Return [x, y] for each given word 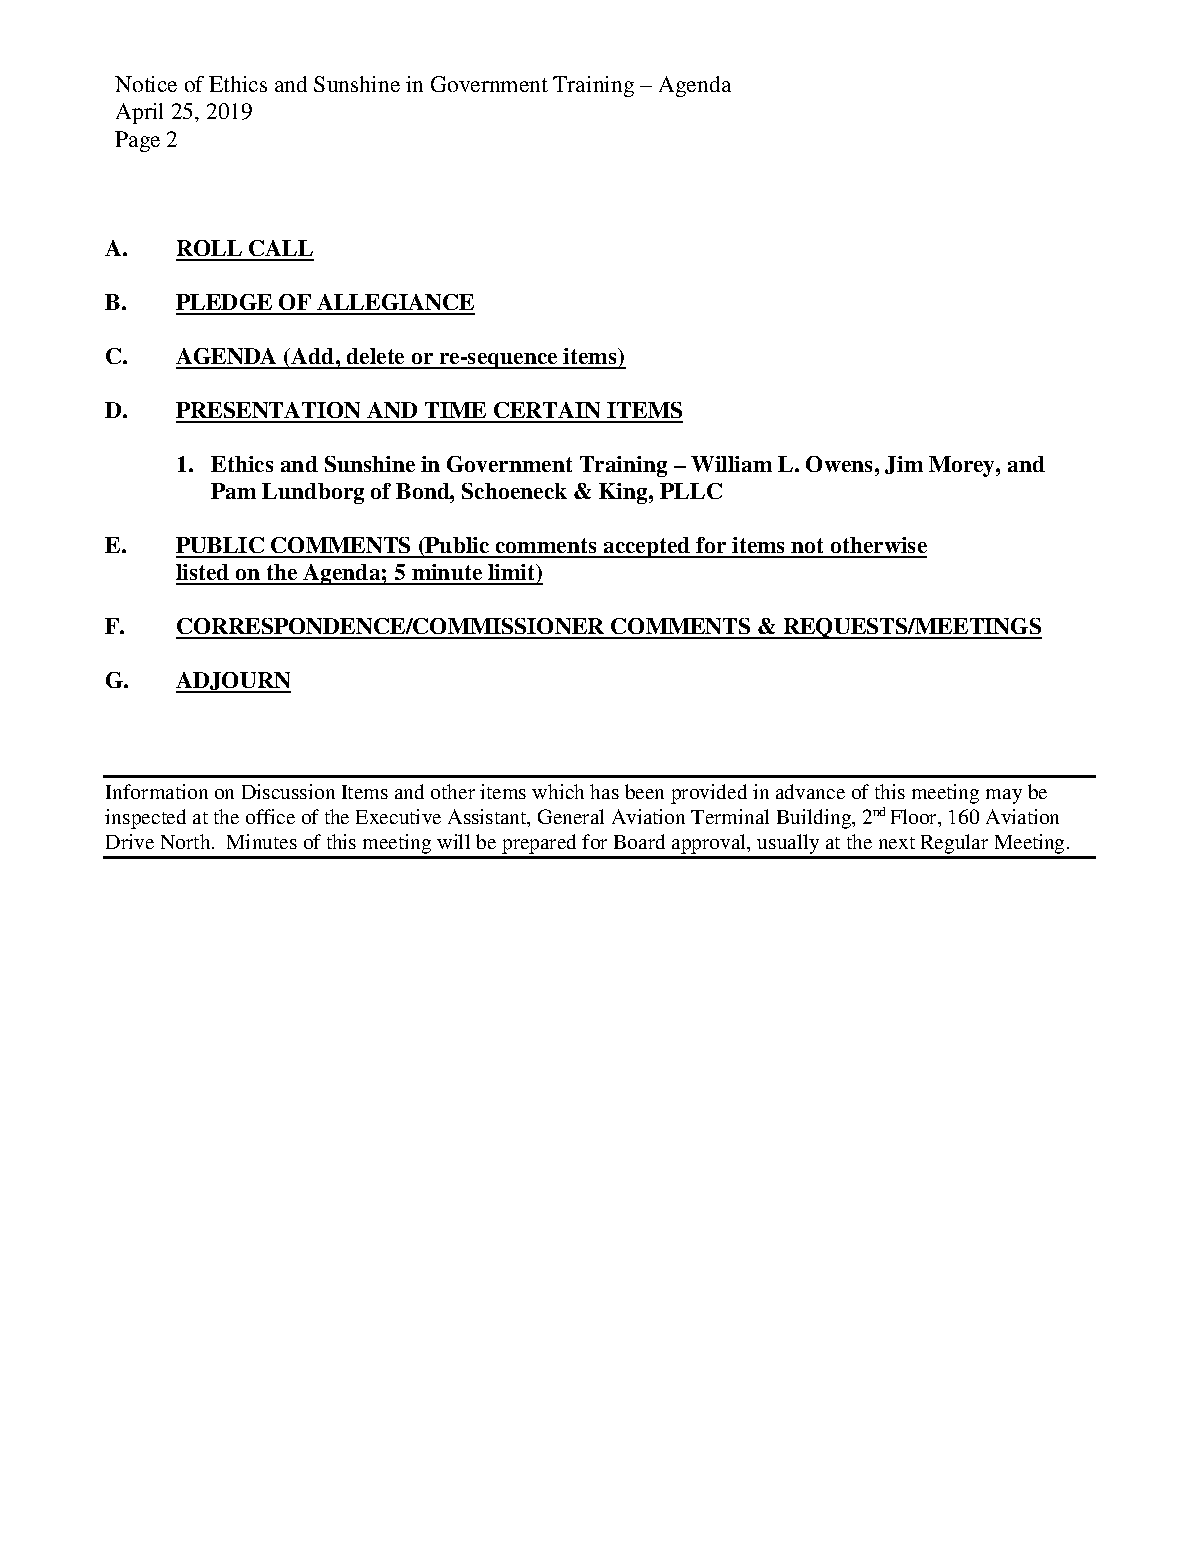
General [571, 816]
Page [137, 141]
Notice [146, 84]
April [139, 113]
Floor [915, 818]
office [270, 816]
